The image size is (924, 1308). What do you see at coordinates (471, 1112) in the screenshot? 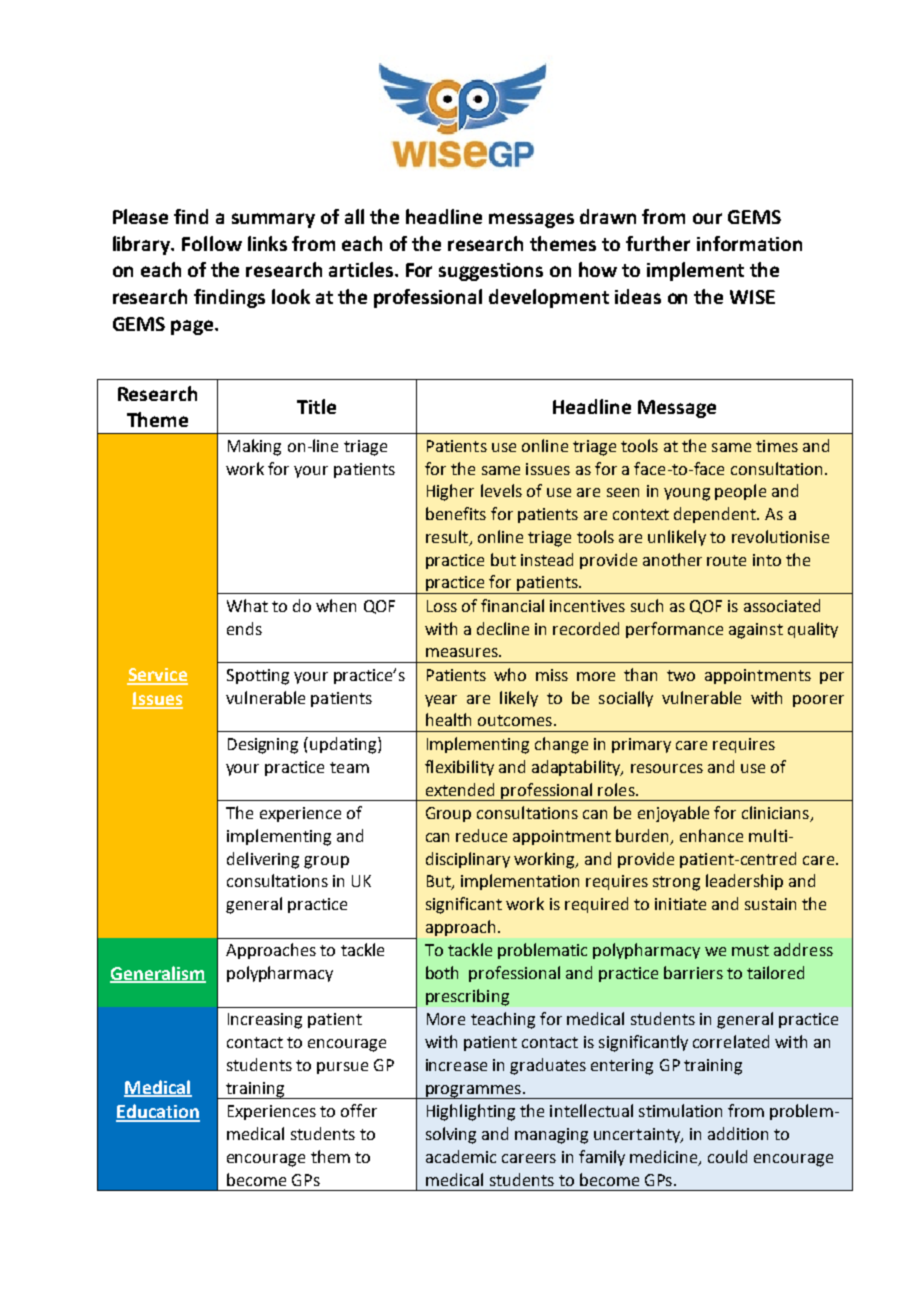
I see `Highlighting` at bounding box center [471, 1112].
